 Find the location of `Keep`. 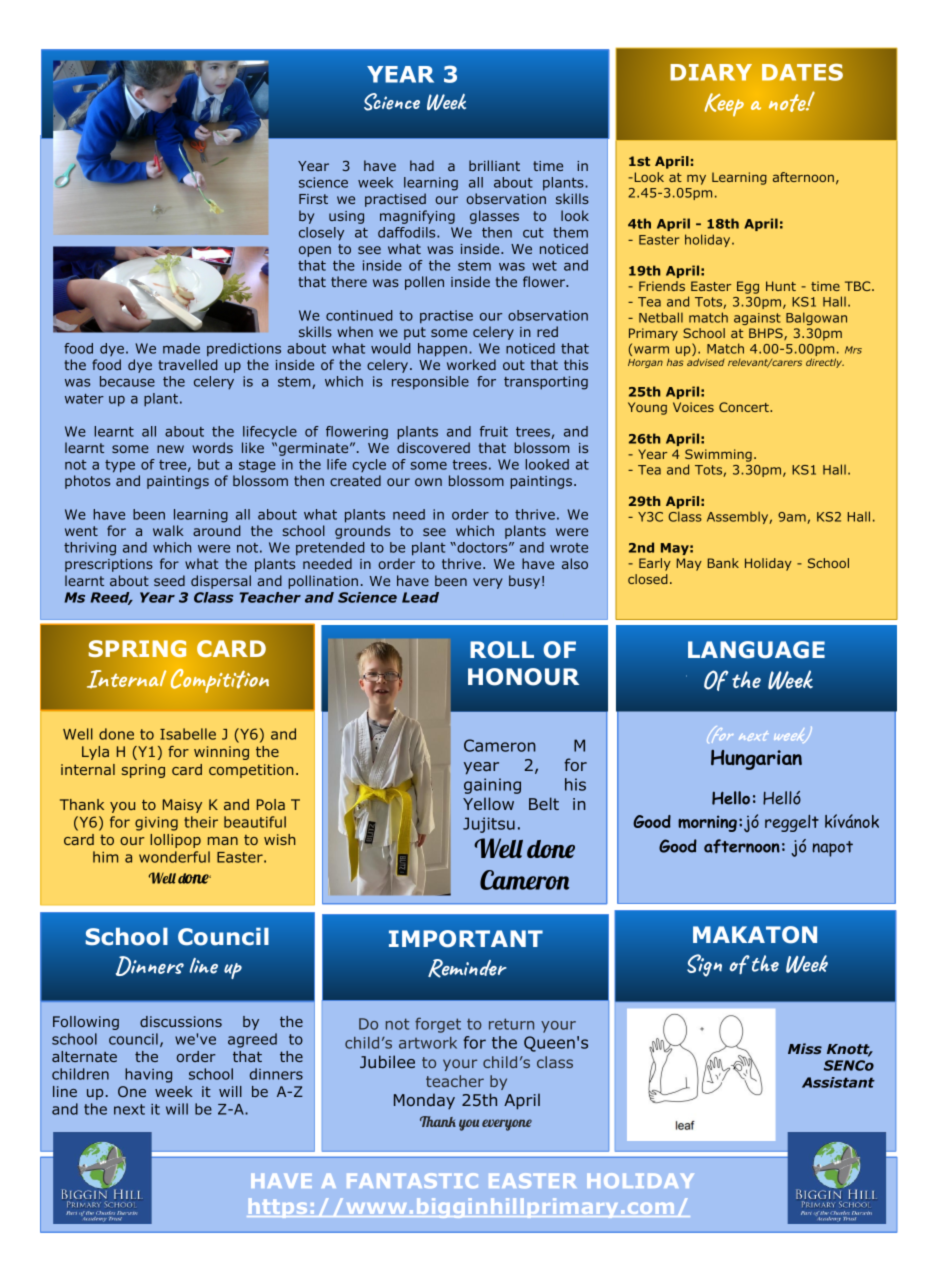

Keep is located at coordinates (724, 104).
